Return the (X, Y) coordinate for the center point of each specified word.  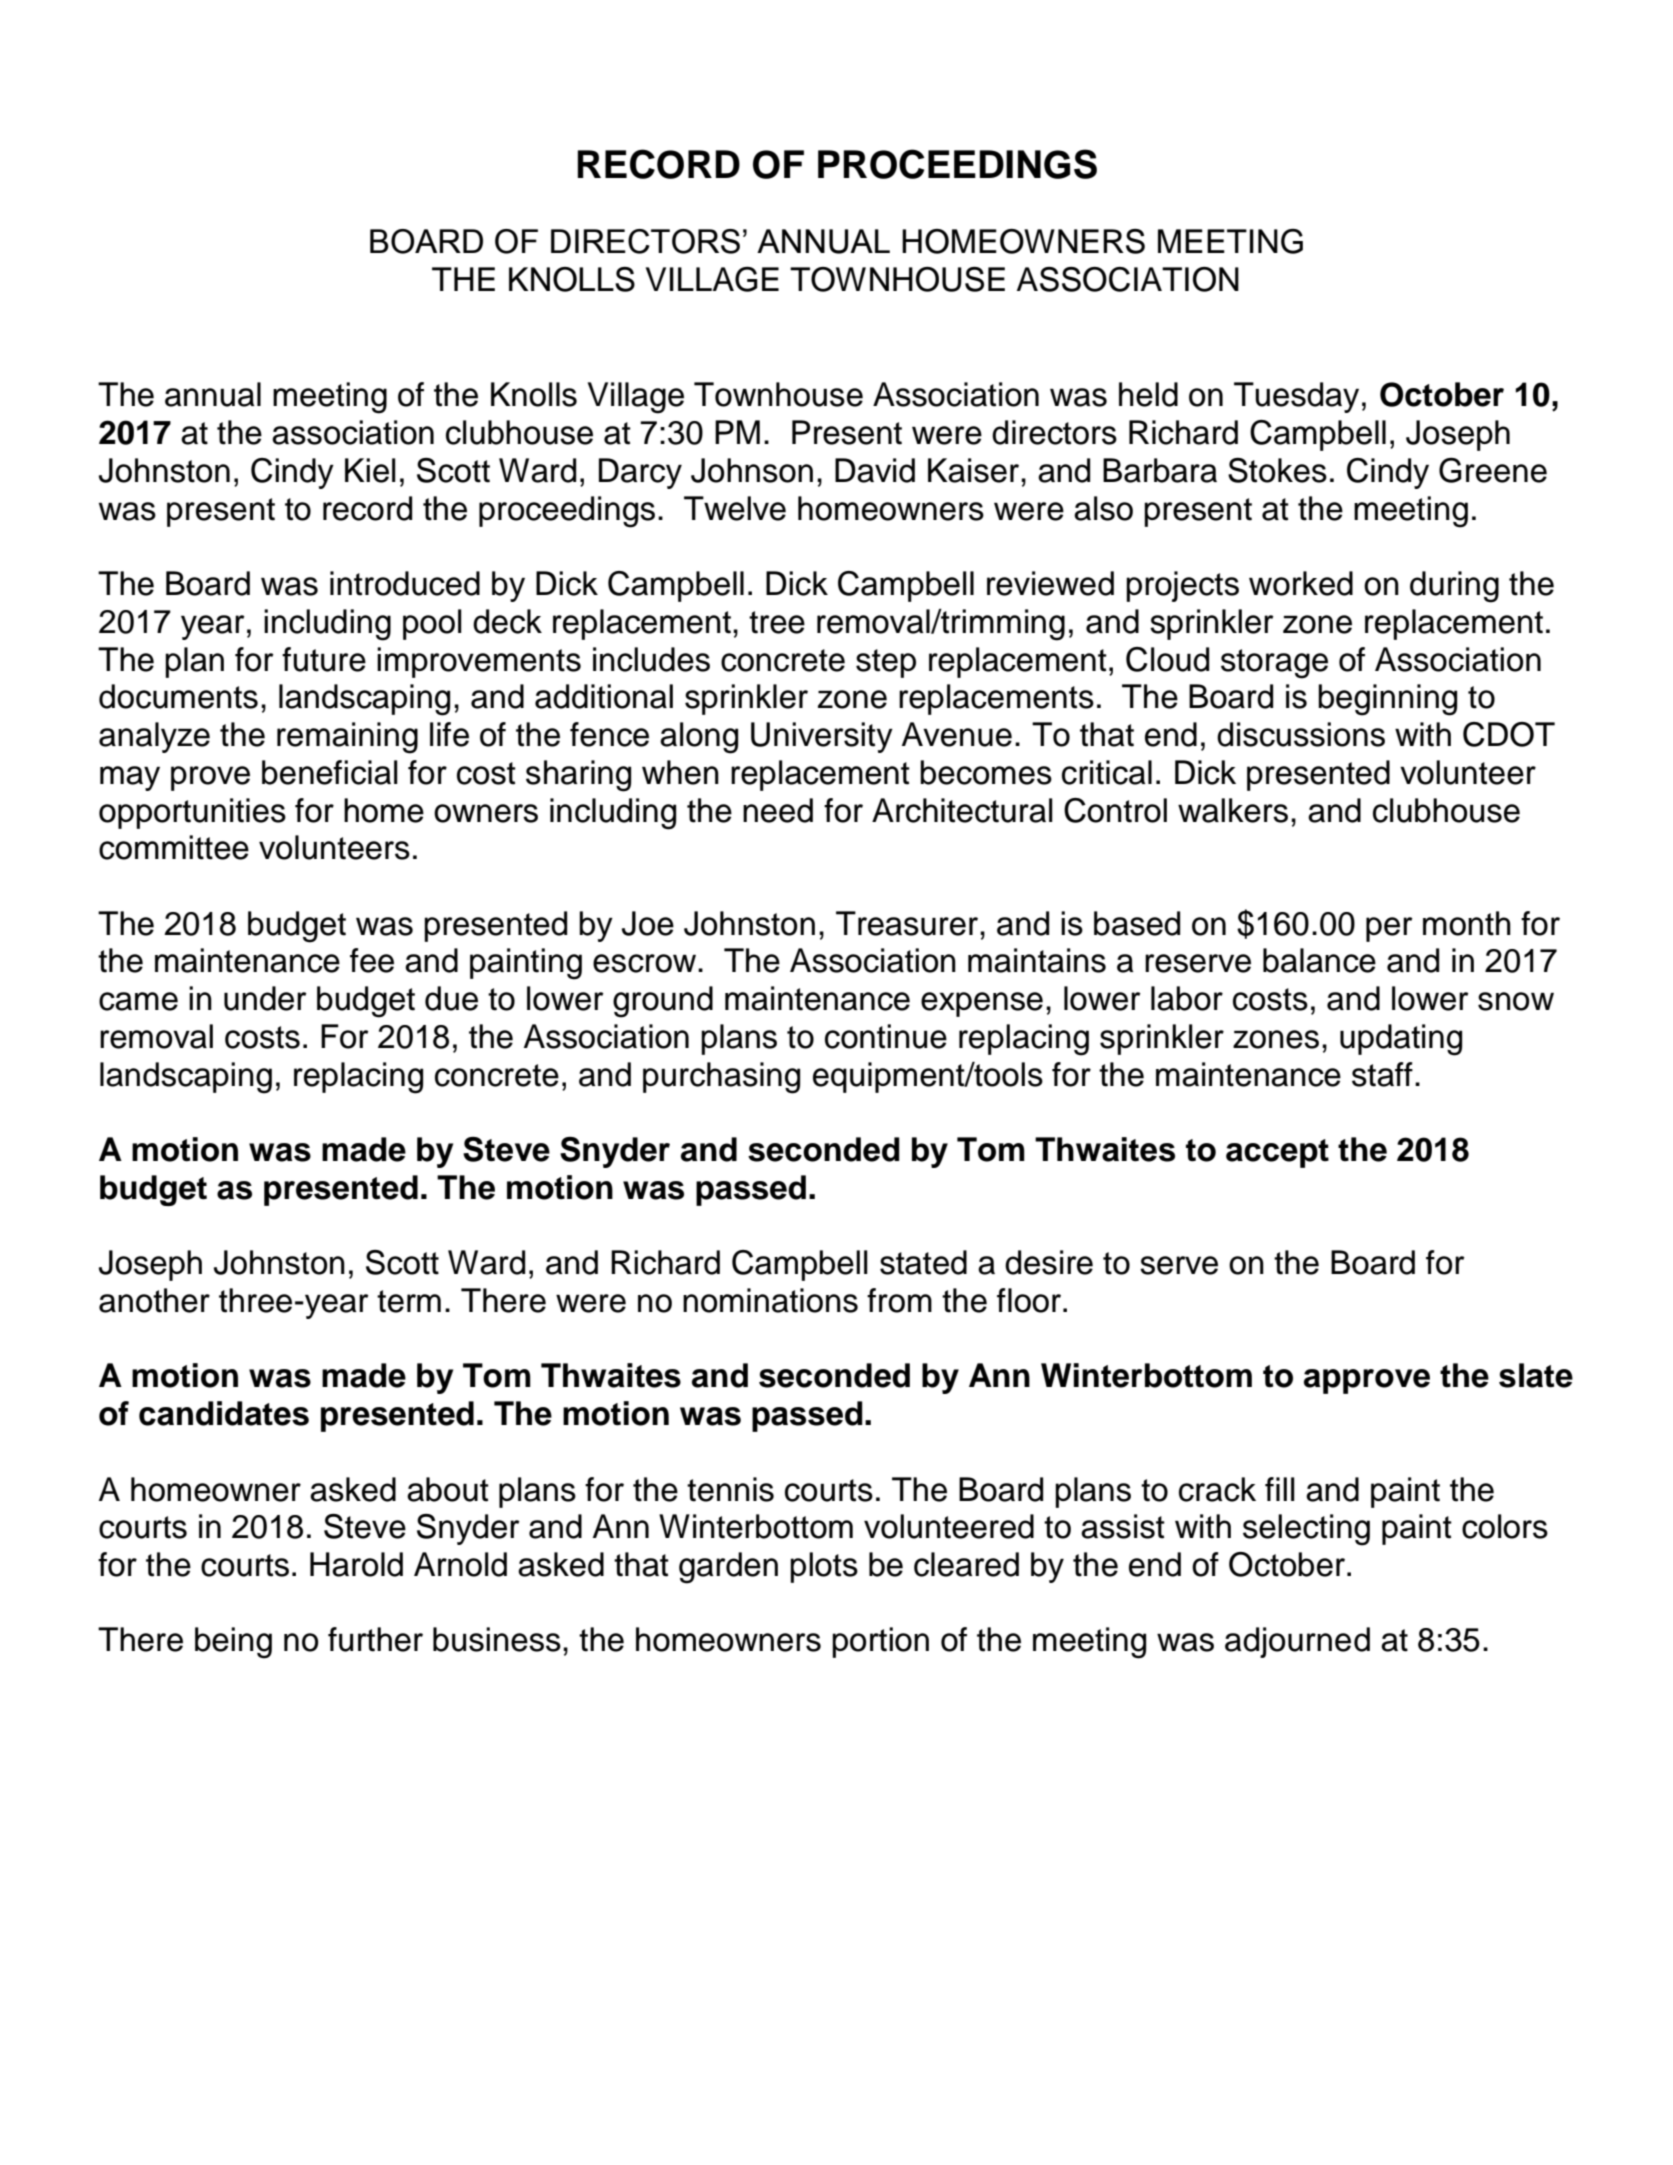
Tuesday (1296, 397)
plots (824, 1567)
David (875, 470)
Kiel (370, 470)
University (822, 737)
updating (1401, 1040)
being (233, 1643)
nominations (770, 1300)
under (265, 998)
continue (886, 1036)
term (409, 1301)
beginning (1387, 700)
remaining (347, 738)
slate (1536, 1375)
